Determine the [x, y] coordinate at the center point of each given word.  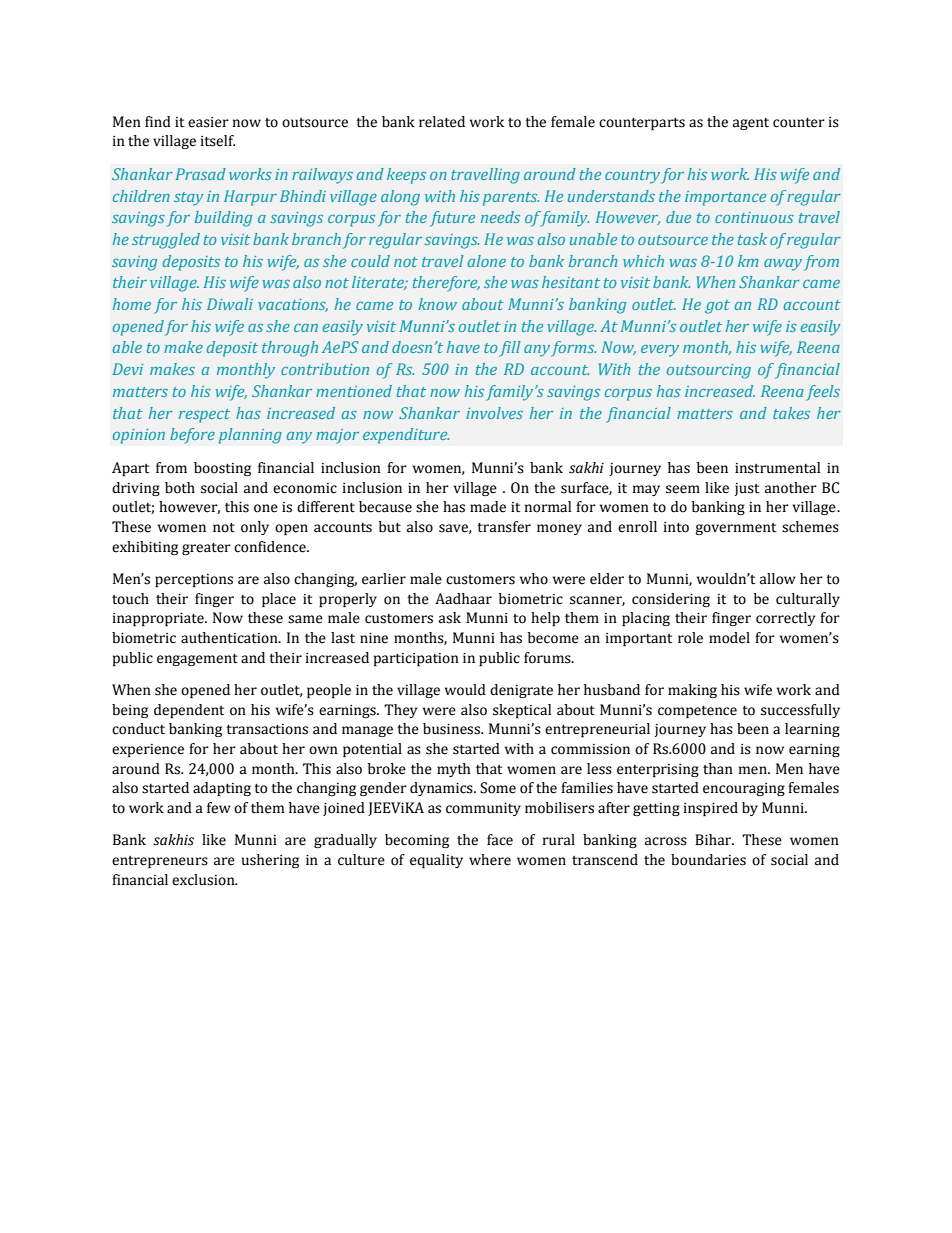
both [180, 488]
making [692, 691]
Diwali [230, 304]
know [438, 304]
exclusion [204, 880]
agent [751, 124]
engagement [197, 660]
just [746, 489]
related [442, 122]
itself [218, 141]
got [717, 307]
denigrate [521, 691]
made [488, 507]
